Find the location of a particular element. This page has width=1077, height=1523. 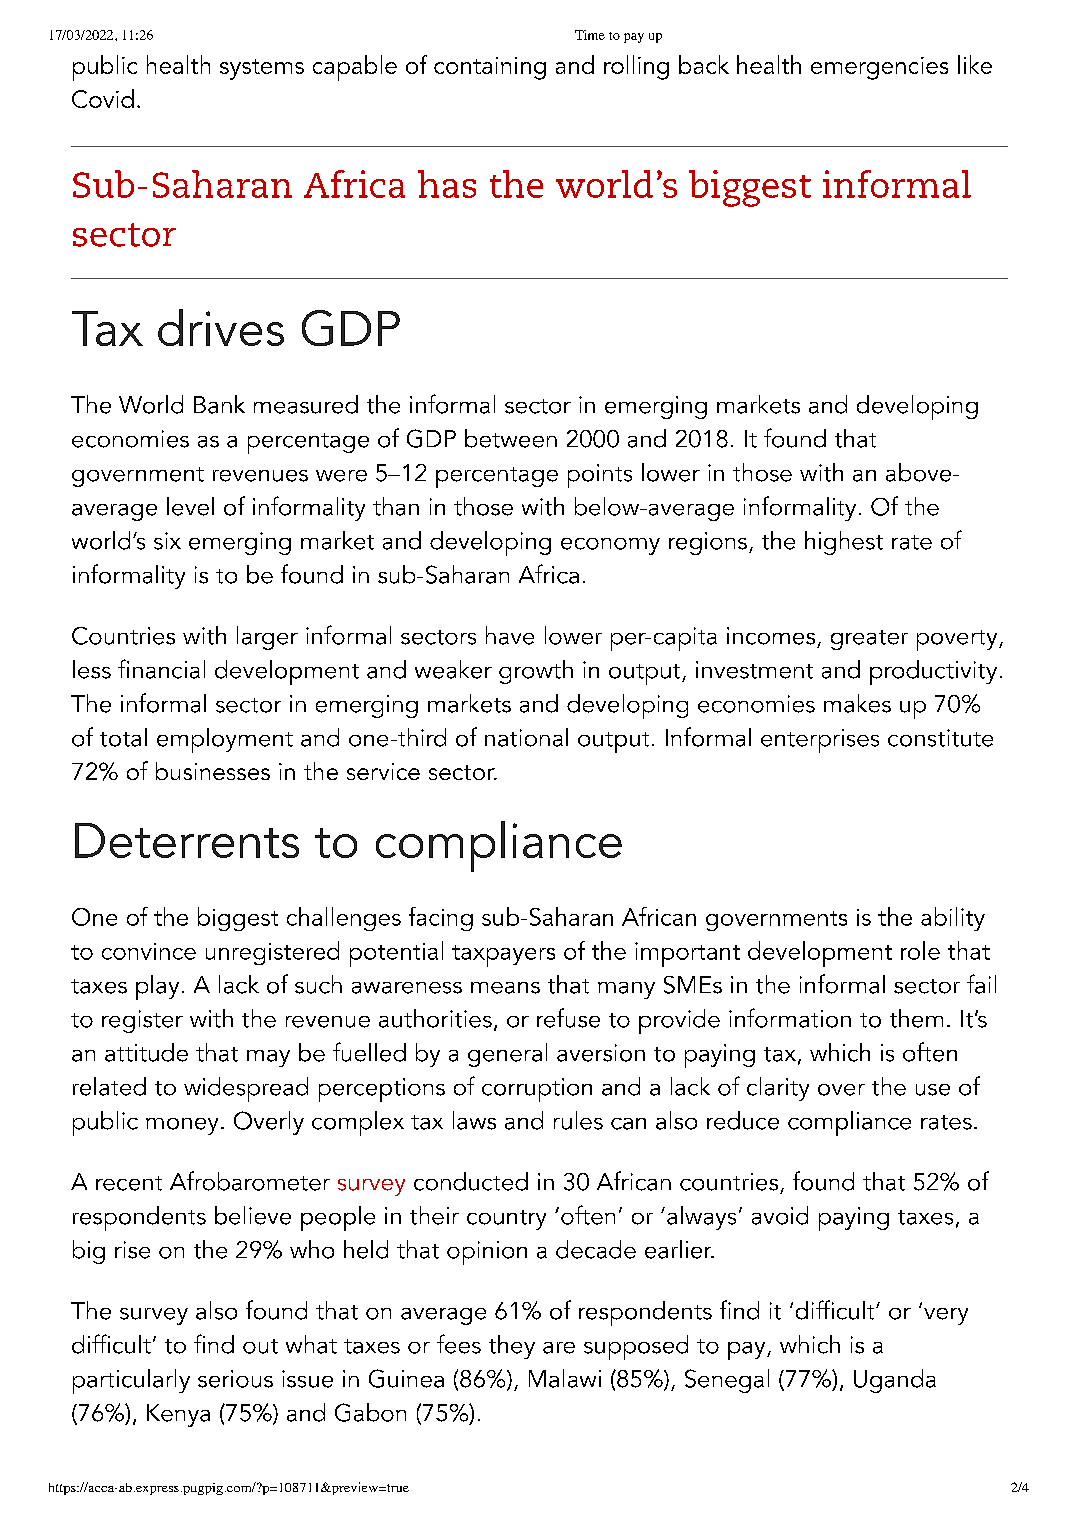

emergencies is located at coordinates (879, 68).
